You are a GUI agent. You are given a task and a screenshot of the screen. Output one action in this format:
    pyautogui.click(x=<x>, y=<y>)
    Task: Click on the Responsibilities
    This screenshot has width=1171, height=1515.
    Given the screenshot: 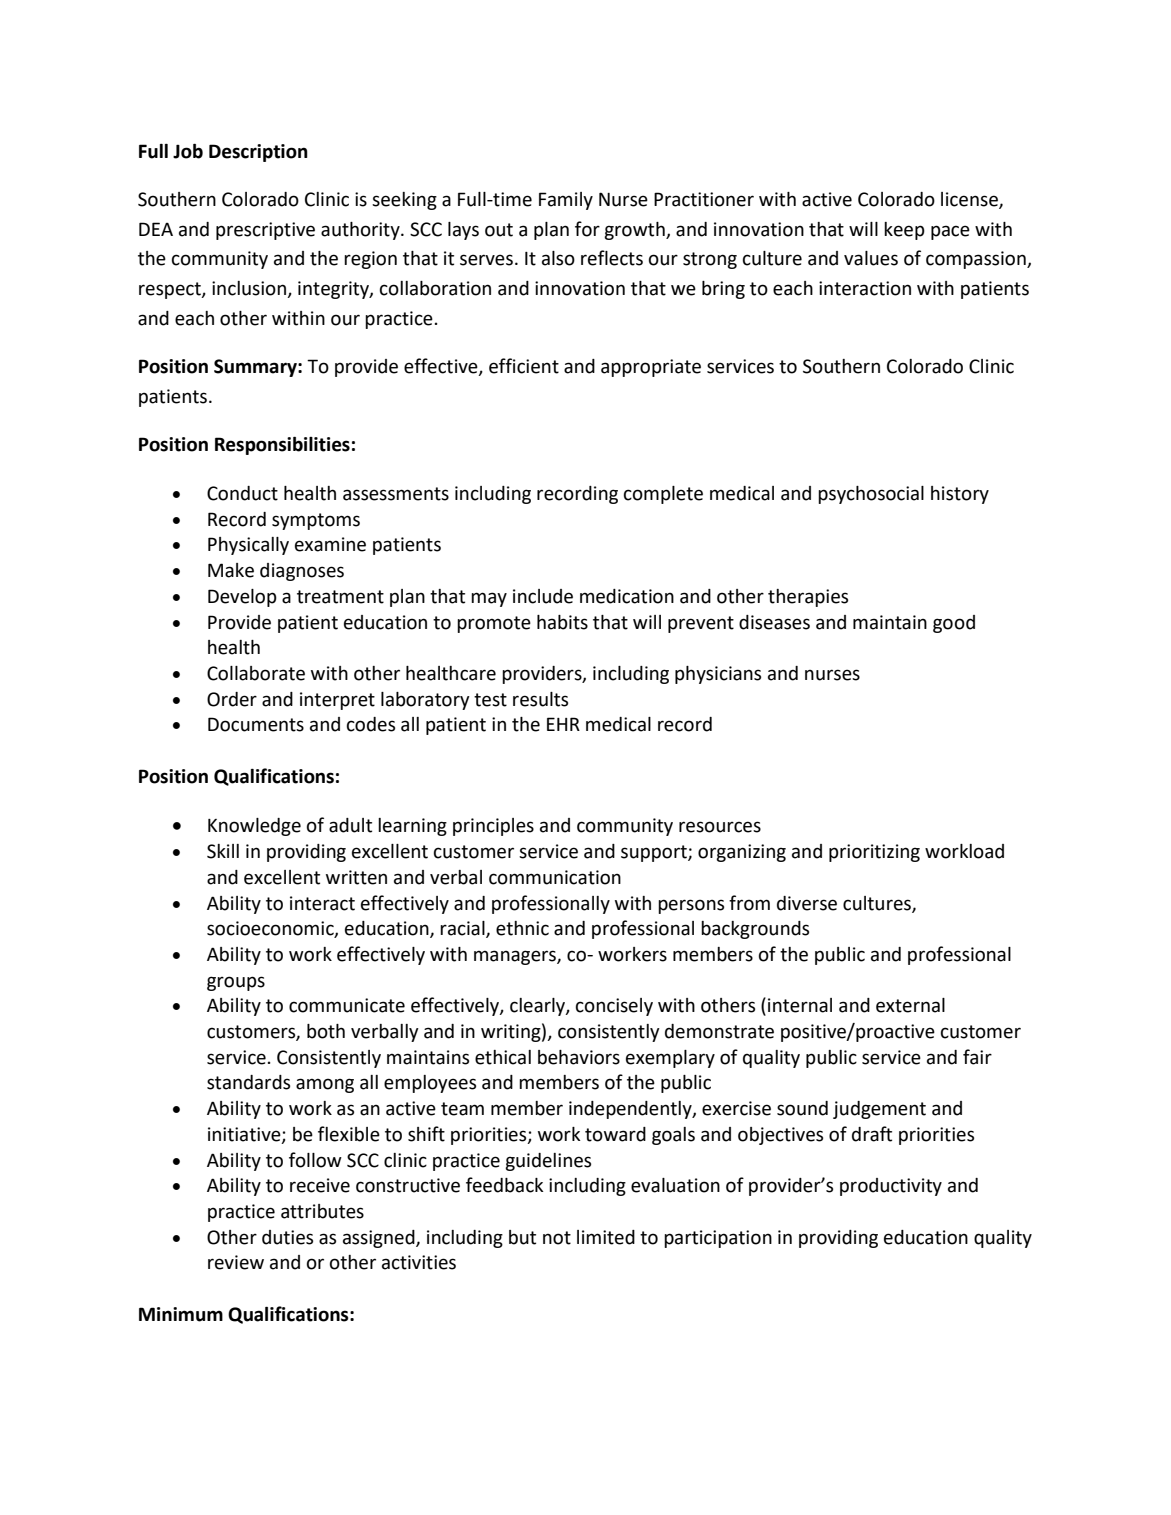 What is the action you would take?
    pyautogui.click(x=282, y=445)
